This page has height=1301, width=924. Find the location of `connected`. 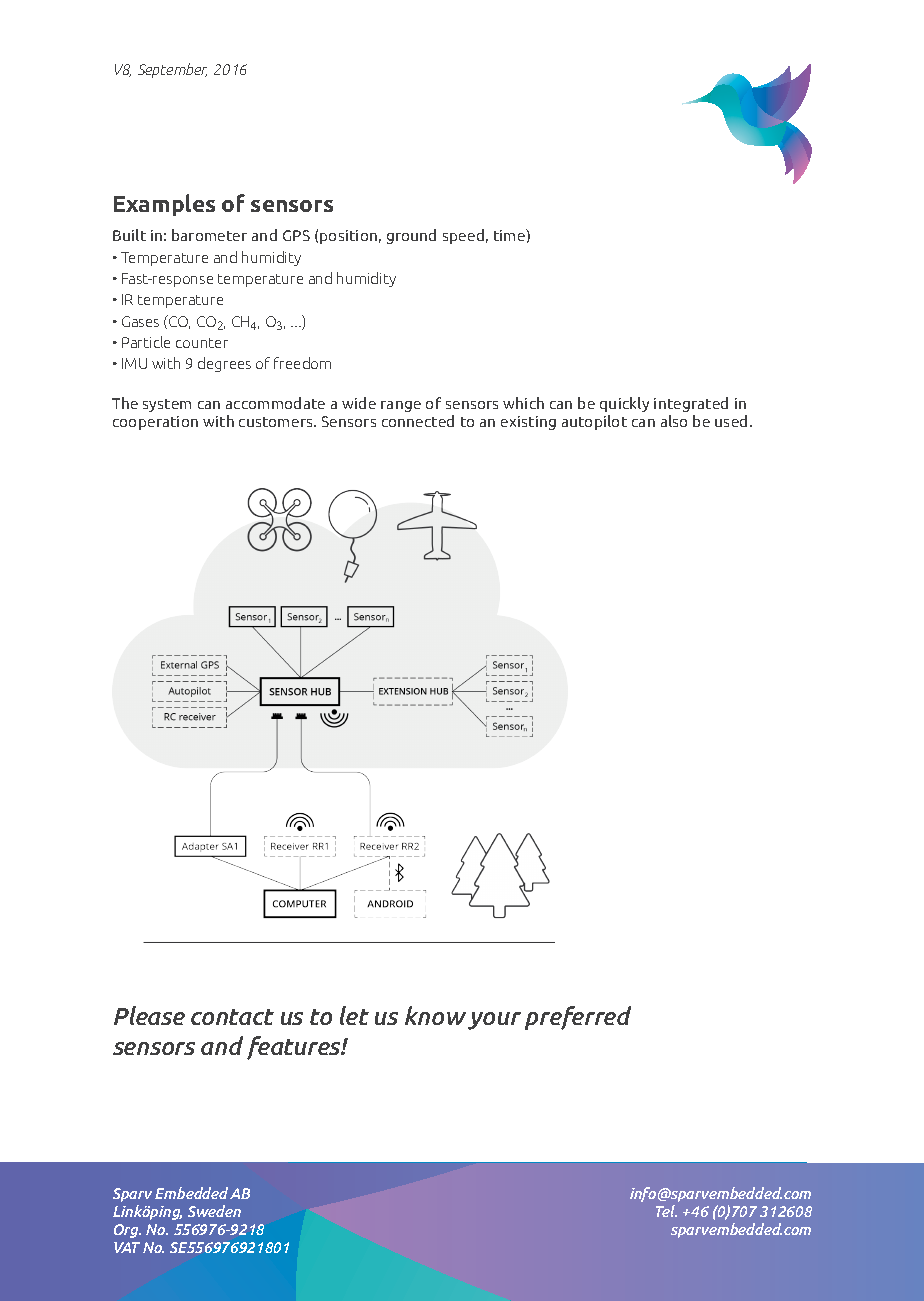

connected is located at coordinates (418, 421).
